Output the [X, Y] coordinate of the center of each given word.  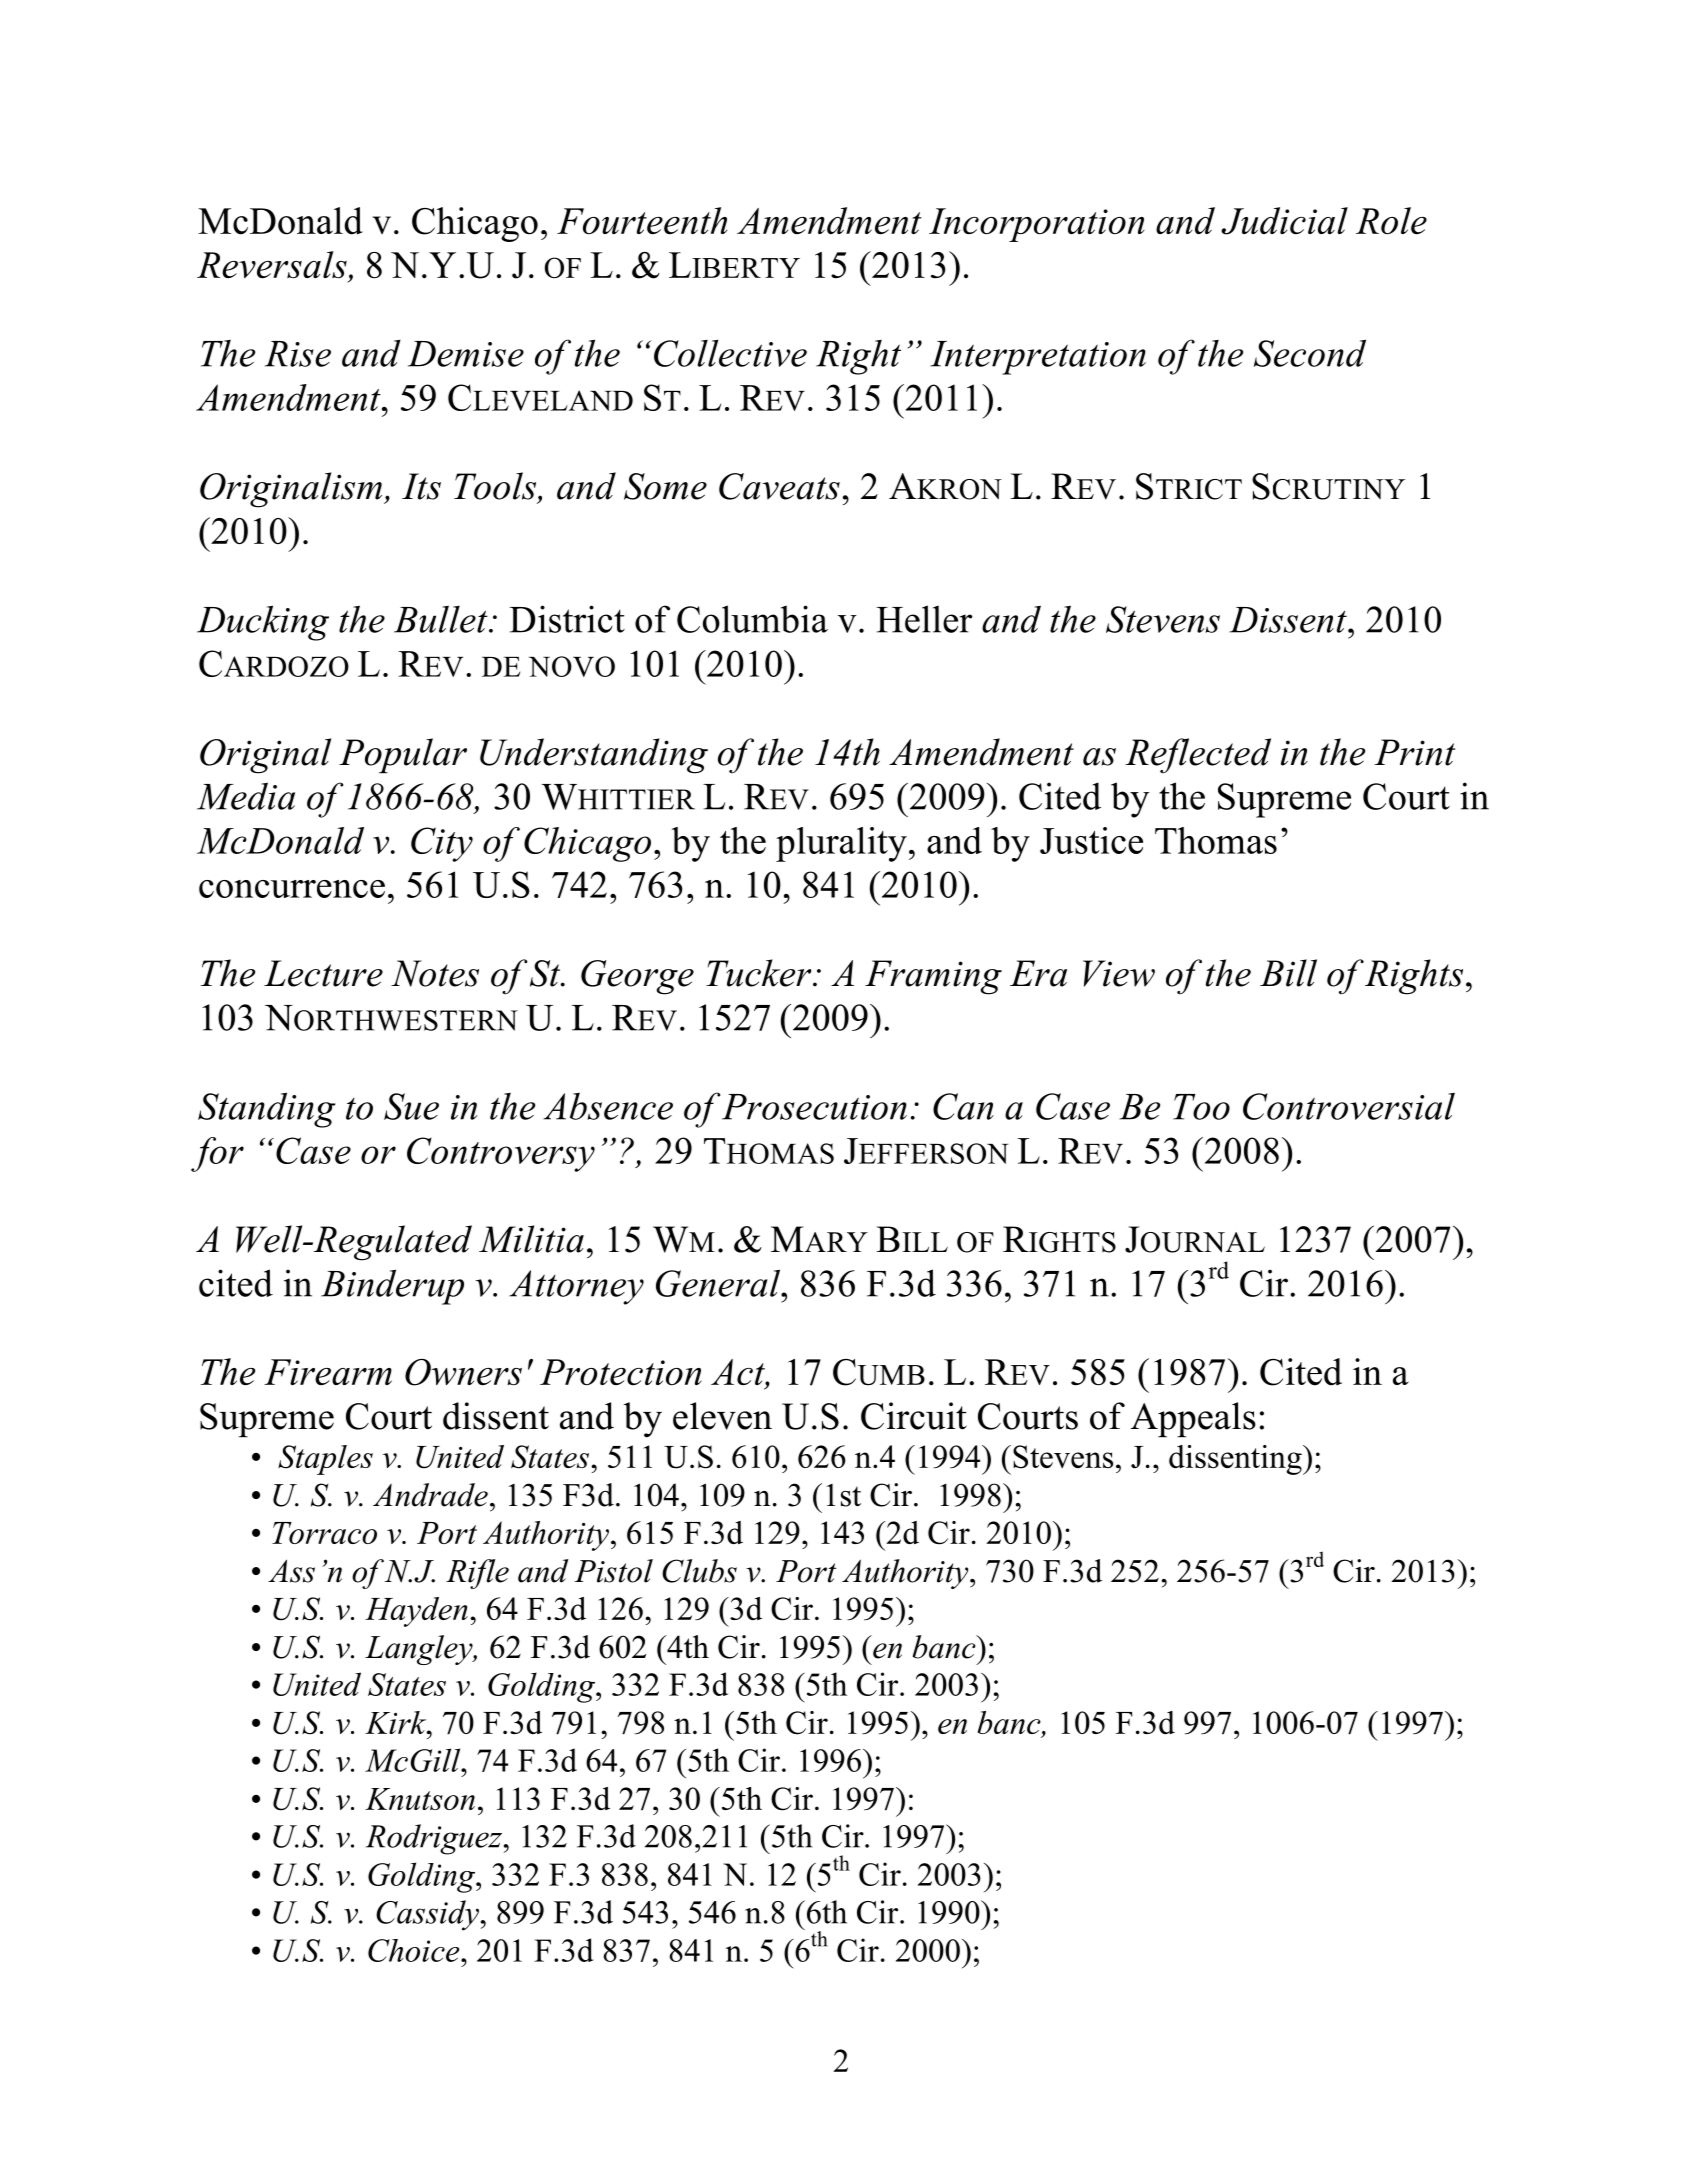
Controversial [1349, 1106]
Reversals [272, 264]
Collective [730, 353]
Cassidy [427, 1915]
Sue [411, 1106]
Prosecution [814, 1107]
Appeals [1193, 1419]
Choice [415, 1950]
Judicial [1284, 221]
